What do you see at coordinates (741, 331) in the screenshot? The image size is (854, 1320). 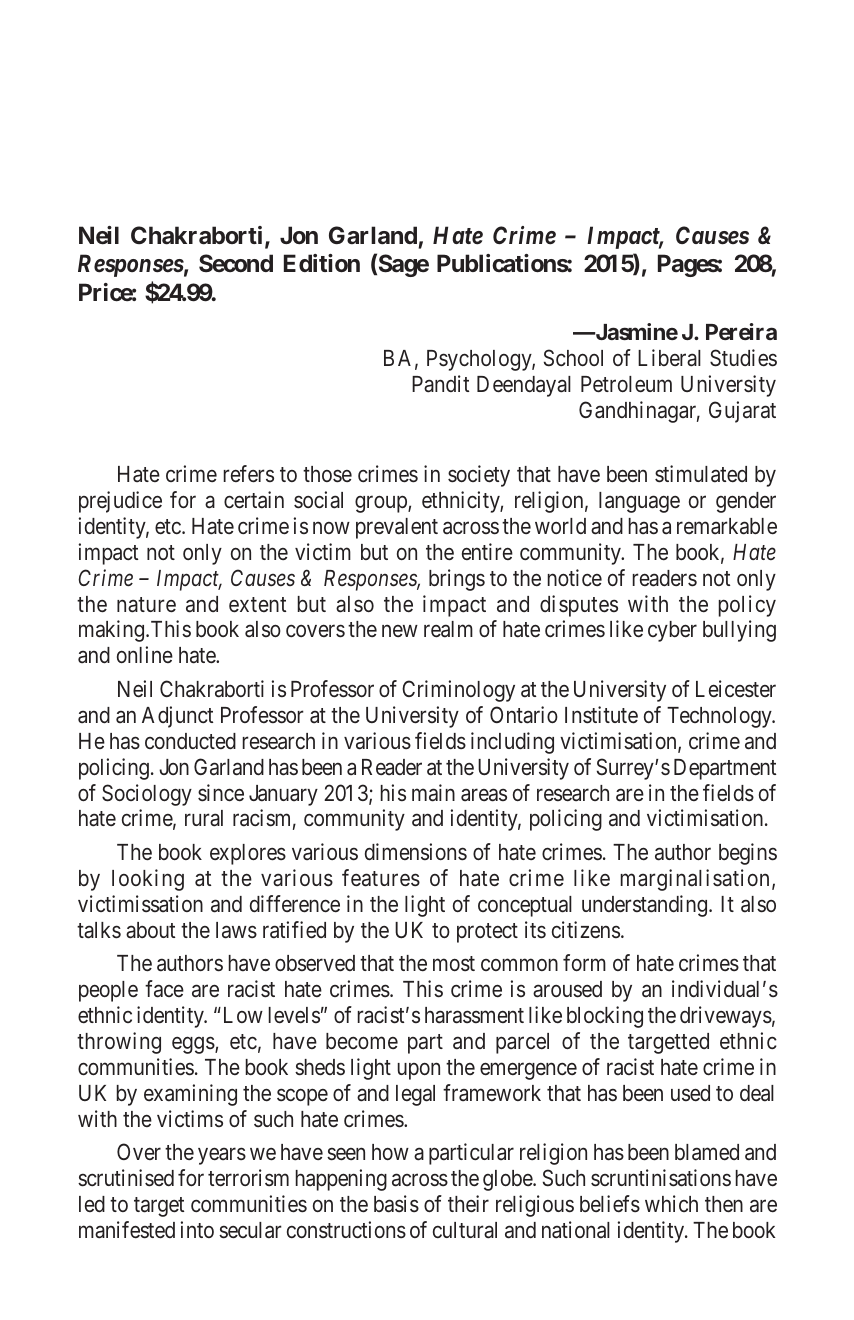 I see `Pereira` at bounding box center [741, 331].
